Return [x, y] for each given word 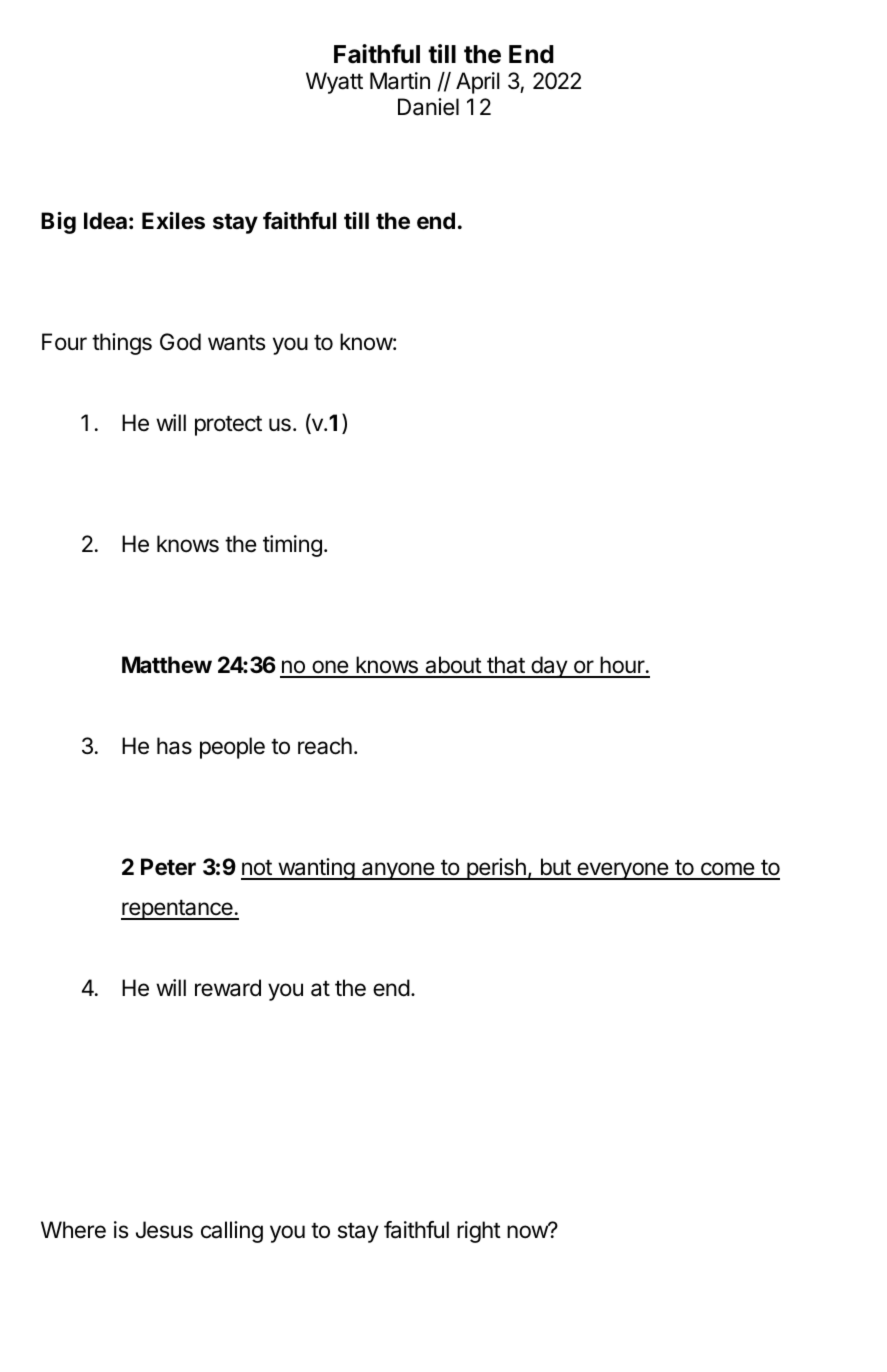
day [549, 667]
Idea [105, 221]
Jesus [164, 1230]
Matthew [167, 665]
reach [325, 746]
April [478, 83]
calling [232, 1232]
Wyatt [334, 83]
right [479, 1232]
